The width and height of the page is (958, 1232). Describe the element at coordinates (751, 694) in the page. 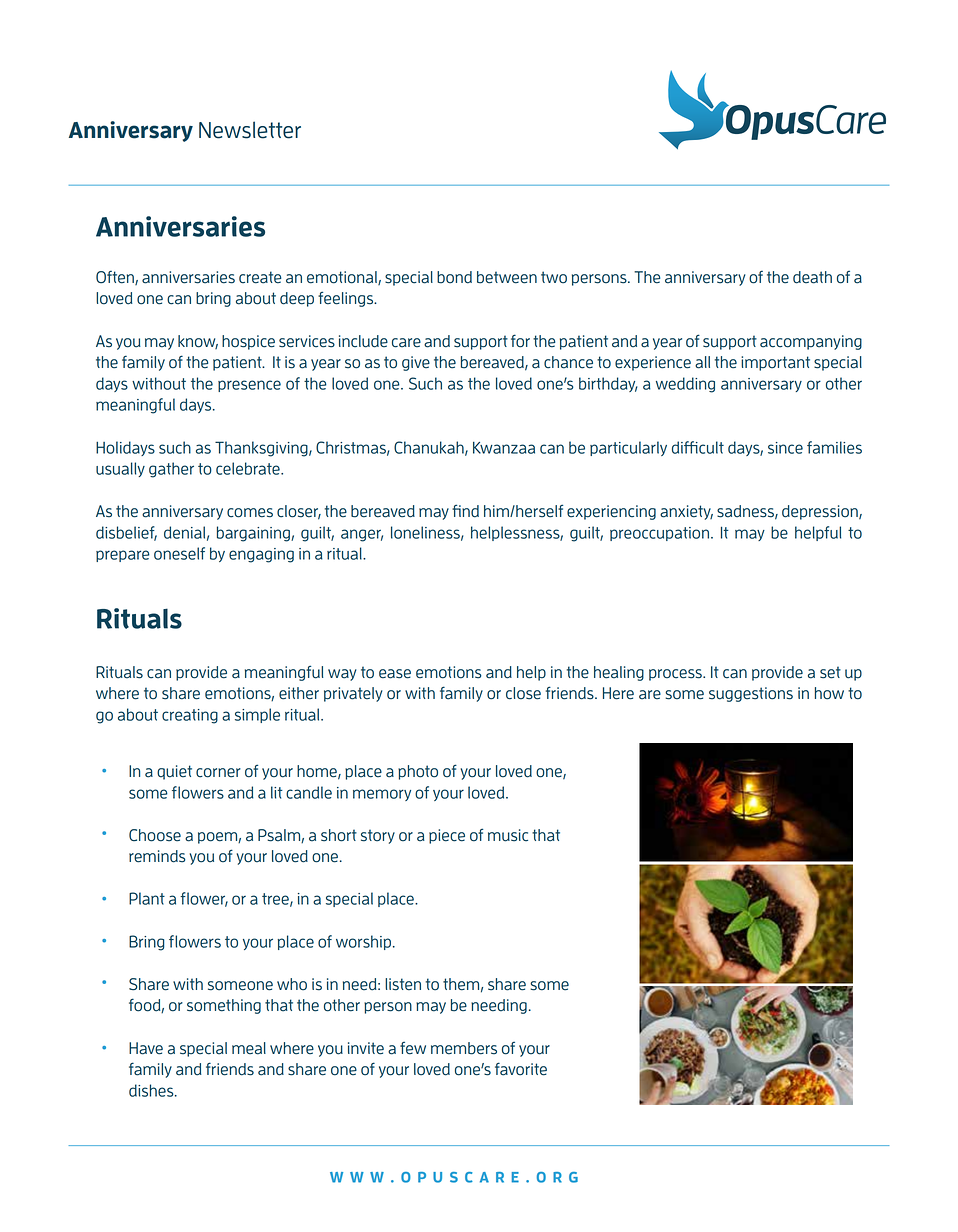

I see `suggestions` at that location.
